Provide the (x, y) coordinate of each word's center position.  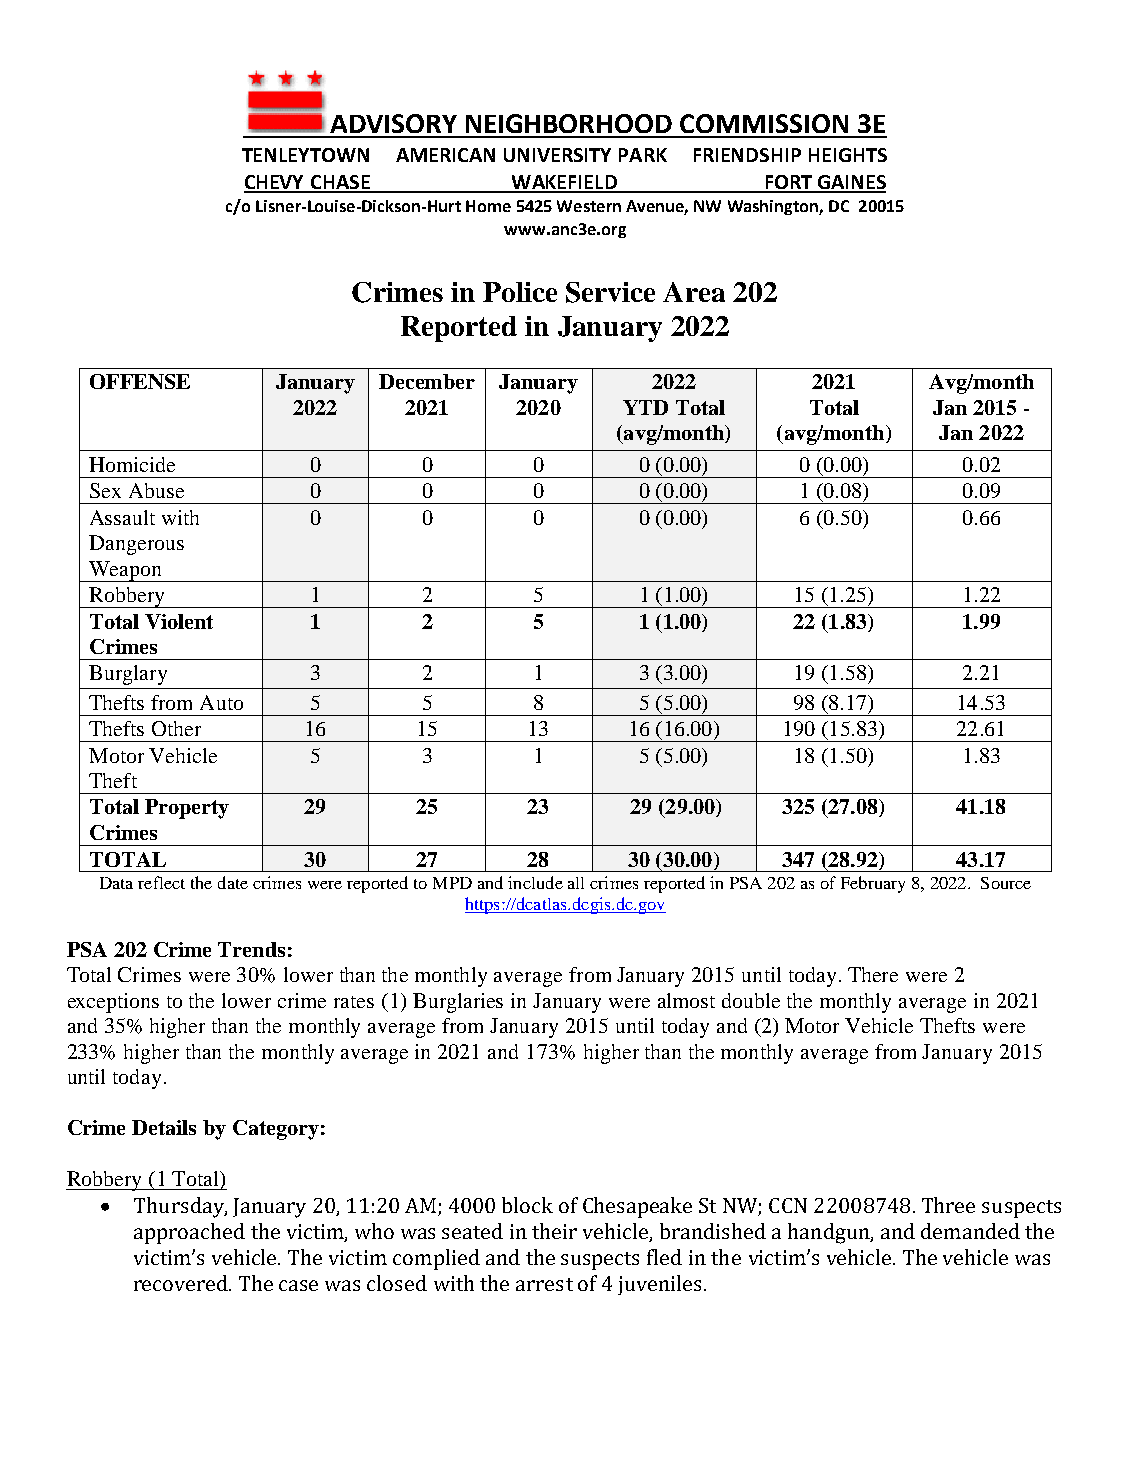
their (554, 1231)
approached (189, 1233)
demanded (970, 1231)
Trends (251, 949)
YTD (645, 407)
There (873, 974)
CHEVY (275, 183)
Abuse (156, 490)
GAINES (850, 183)
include (535, 882)
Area (694, 292)
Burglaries (458, 1003)
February (873, 884)
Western (589, 206)
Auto (221, 702)
